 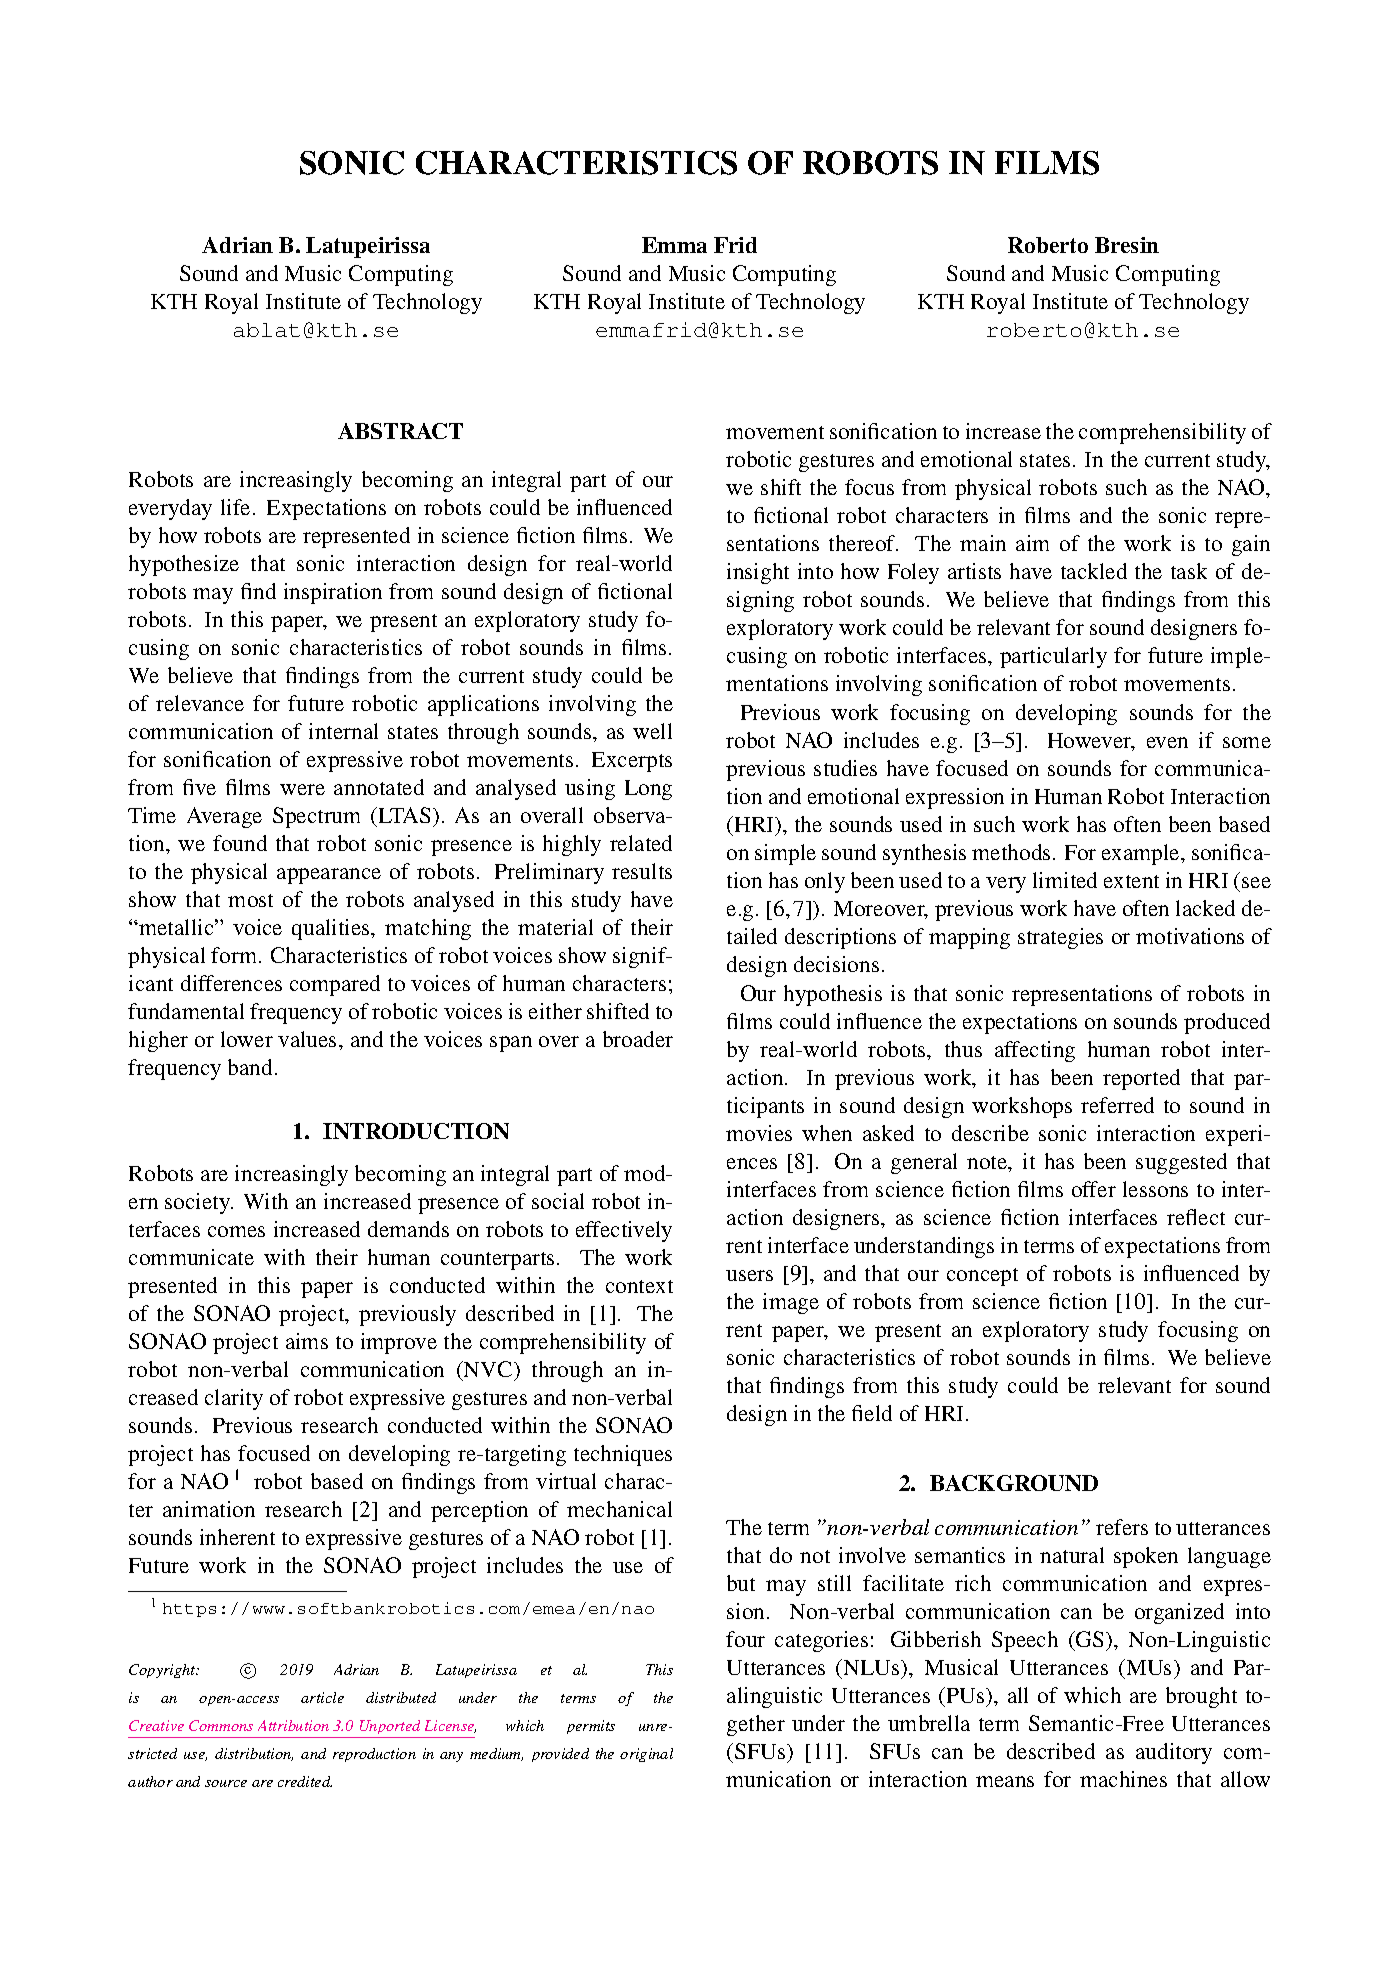 What do you see at coordinates (1117, 1105) in the screenshot?
I see `referred` at bounding box center [1117, 1105].
